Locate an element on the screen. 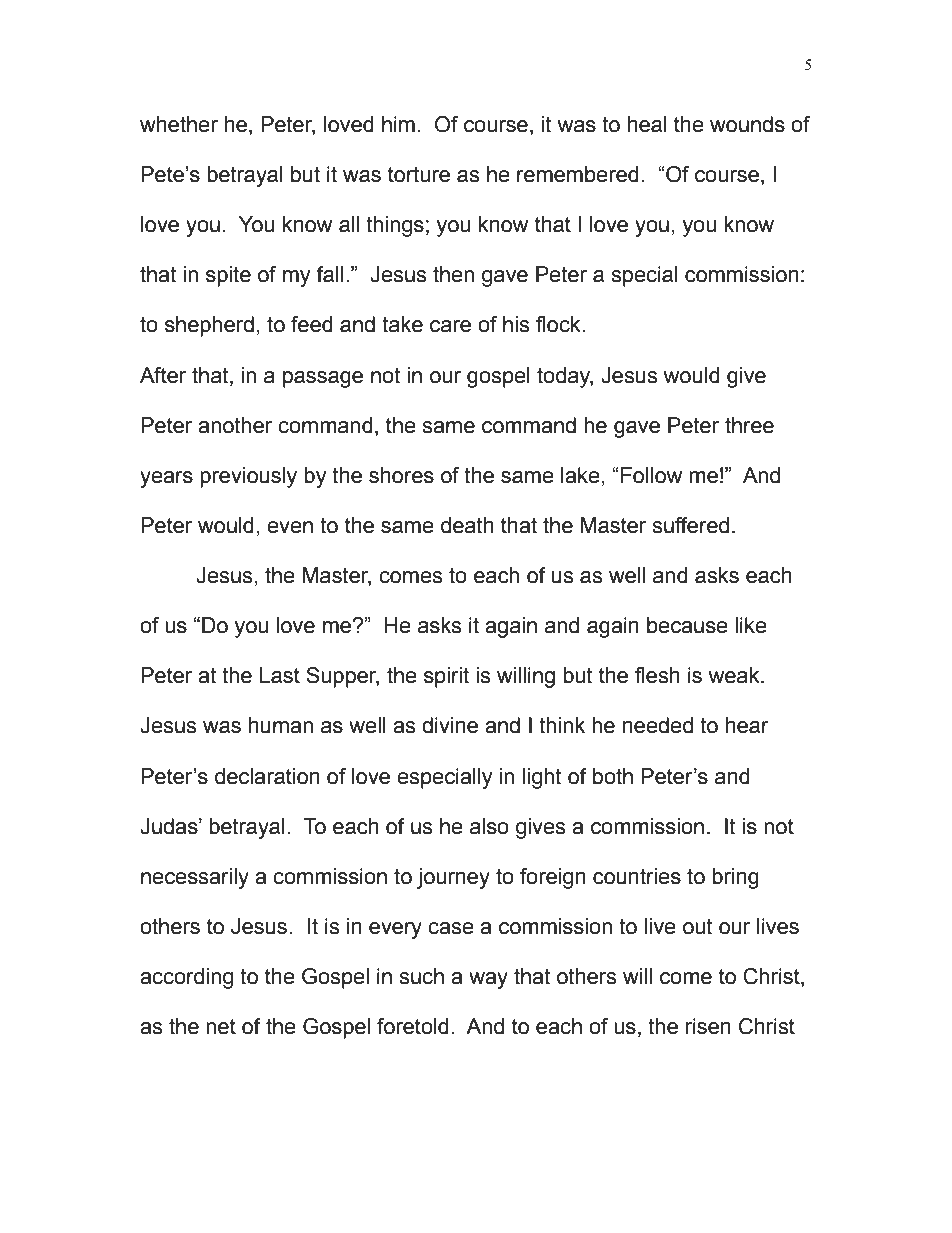 This screenshot has width=952, height=1233. net is located at coordinates (221, 1027).
